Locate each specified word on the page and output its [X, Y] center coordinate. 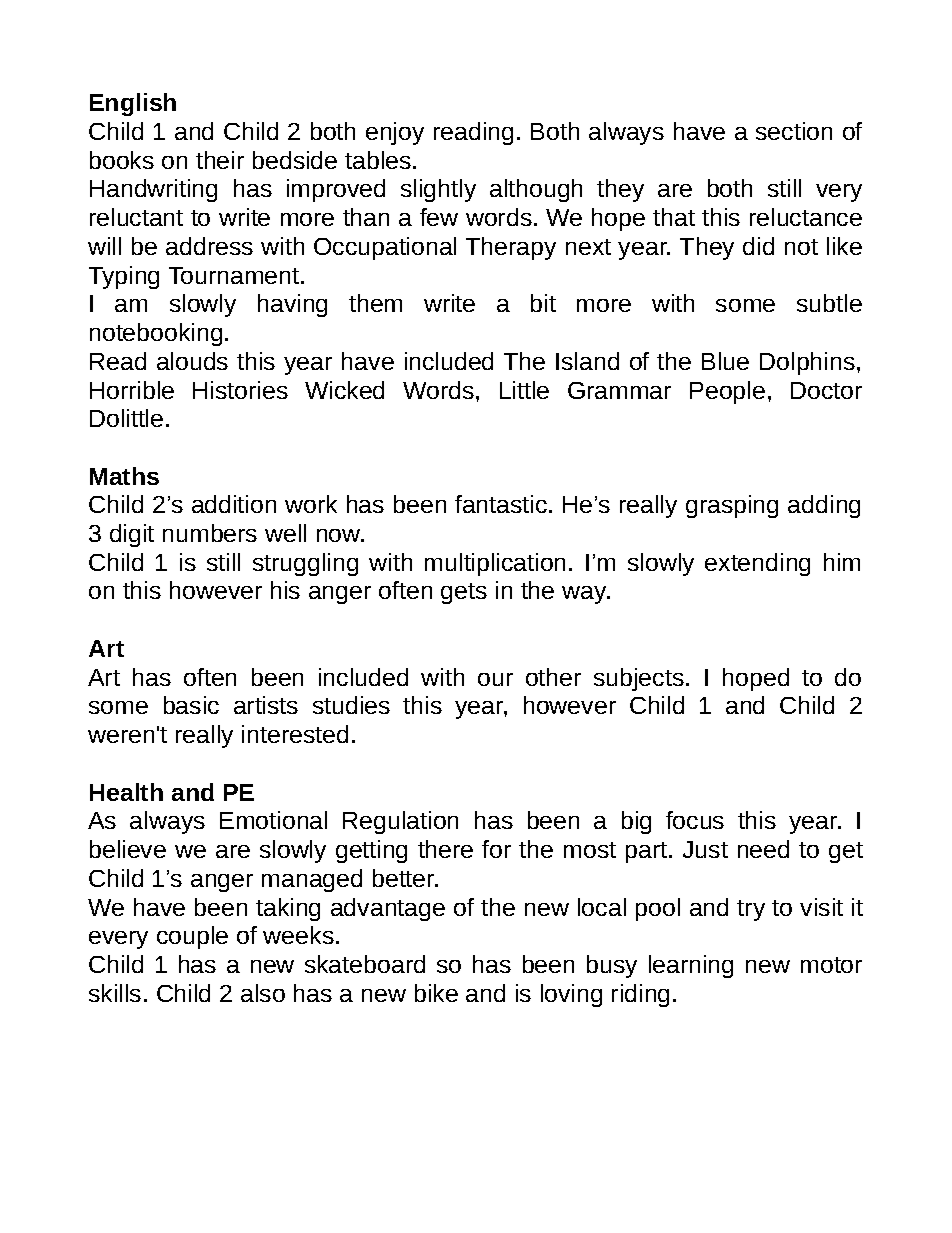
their [220, 160]
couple [192, 937]
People [727, 392]
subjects [639, 679]
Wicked [344, 390]
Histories [240, 390]
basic [191, 705]
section [794, 131]
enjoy [395, 133]
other [553, 677]
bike [436, 993]
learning [691, 966]
